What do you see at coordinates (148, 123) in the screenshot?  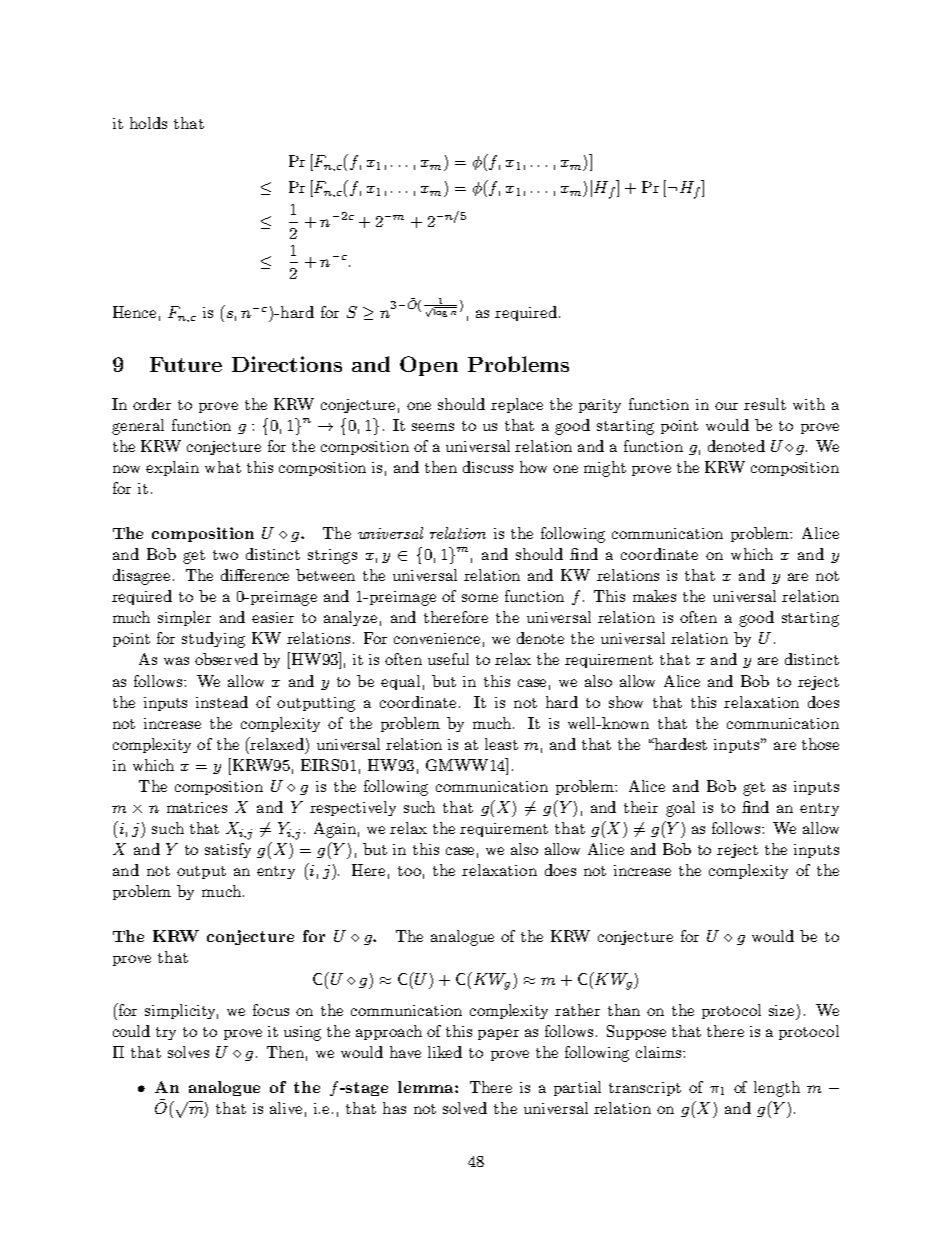 I see `holds` at bounding box center [148, 123].
